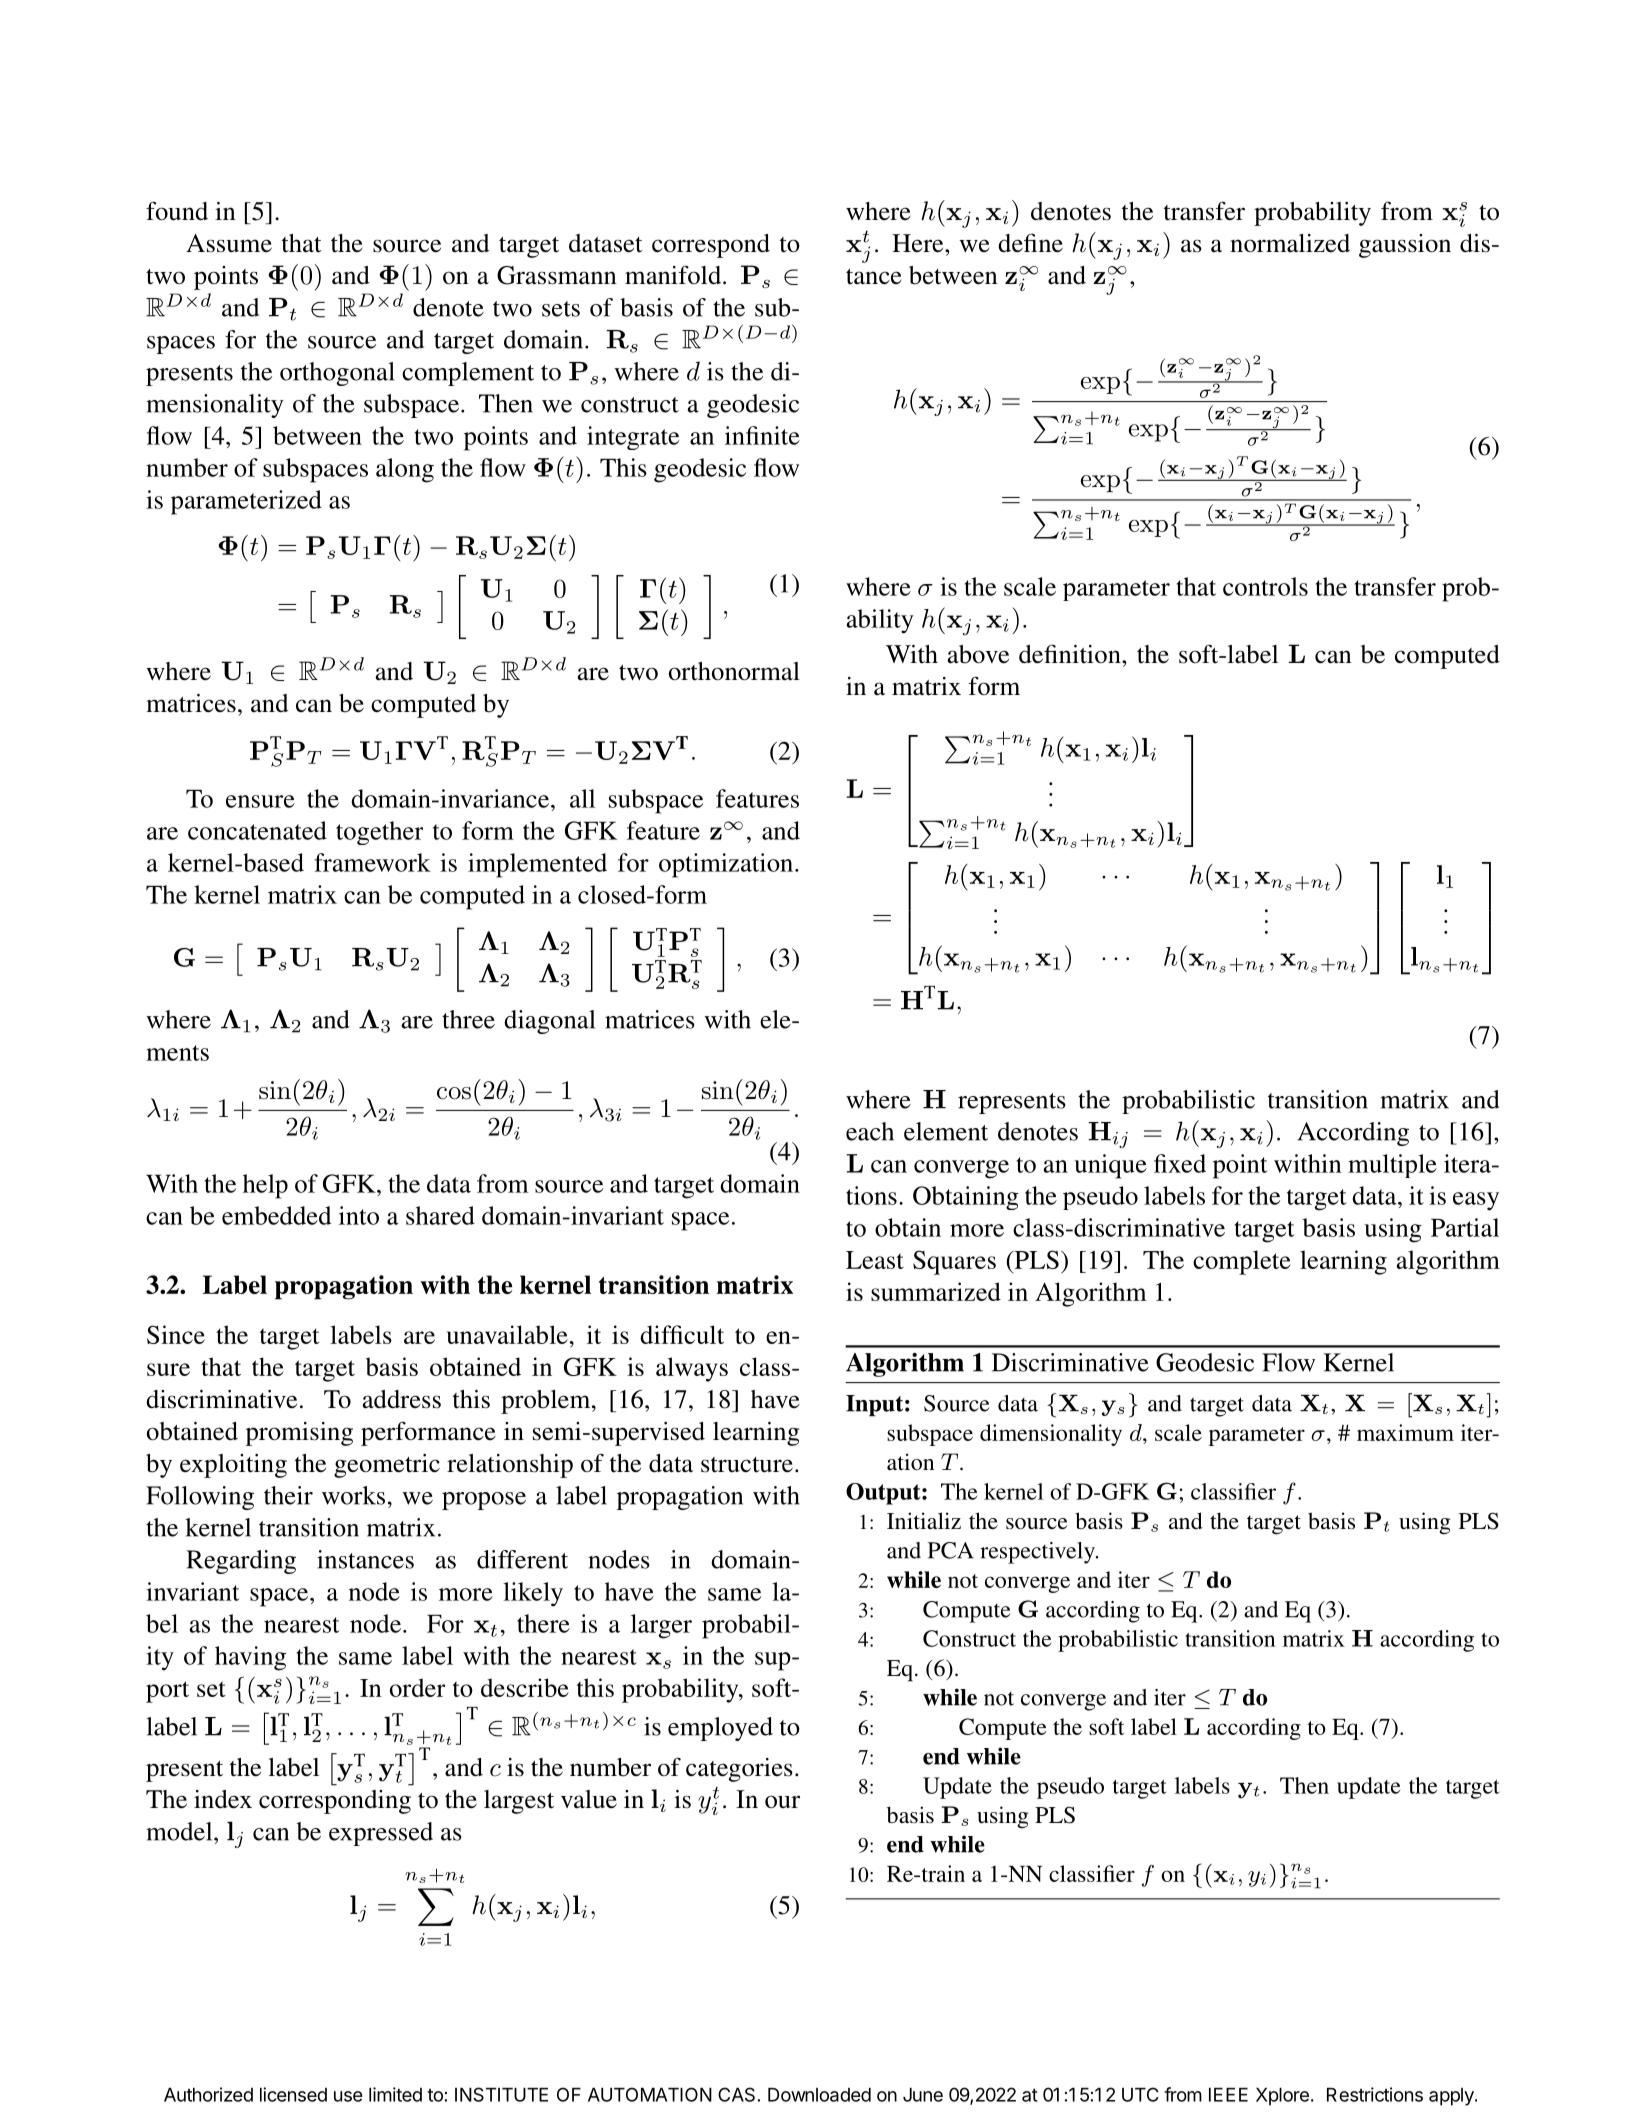 The height and width of the document is (2125, 1642). What do you see at coordinates (819, 2095) in the document?
I see `Downloaded` at bounding box center [819, 2095].
